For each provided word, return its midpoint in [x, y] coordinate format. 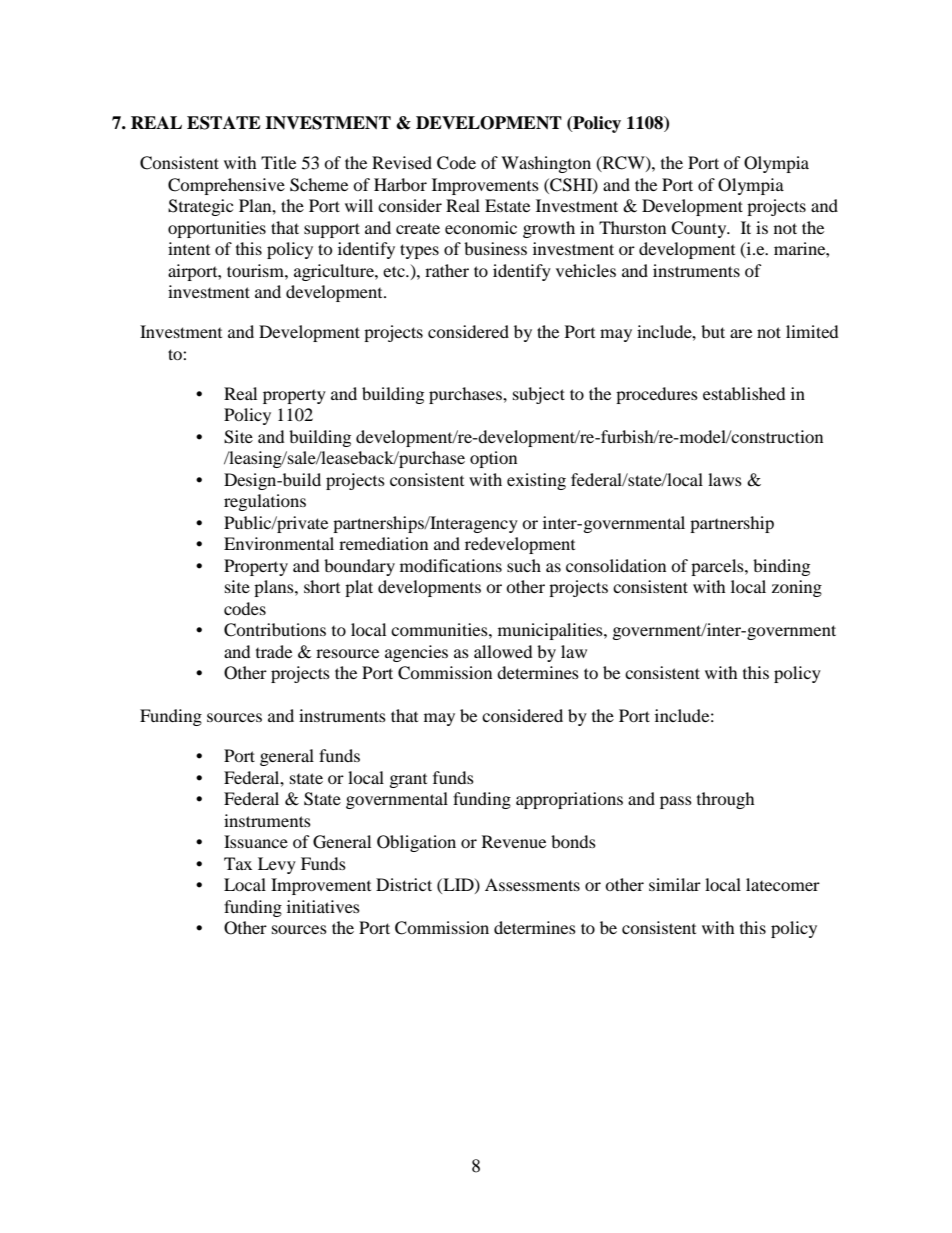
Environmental [279, 543]
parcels [718, 567]
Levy [277, 865]
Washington [546, 164]
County [700, 229]
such [524, 565]
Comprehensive [226, 186]
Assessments [532, 884]
